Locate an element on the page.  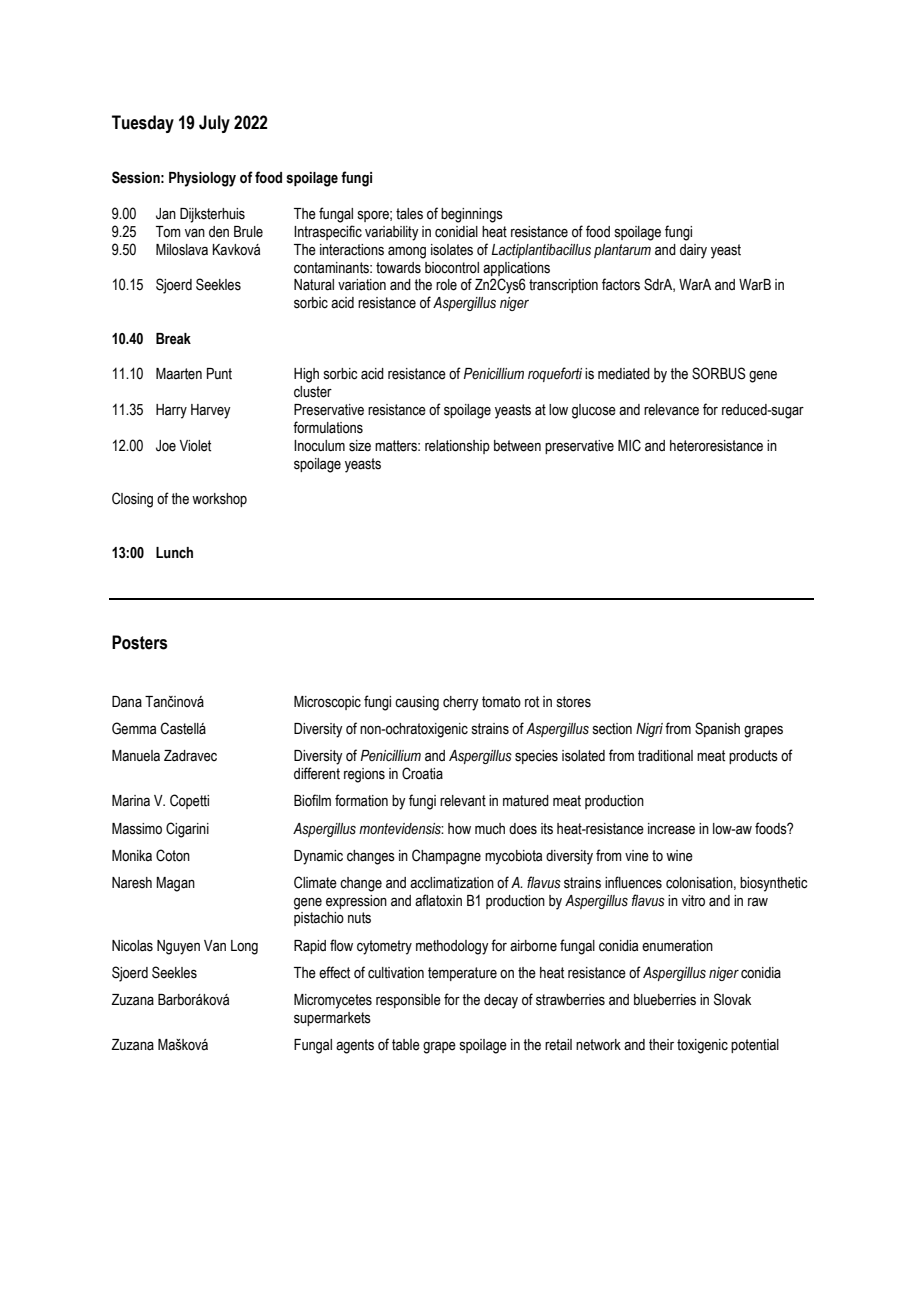
Marina is located at coordinates (131, 800).
